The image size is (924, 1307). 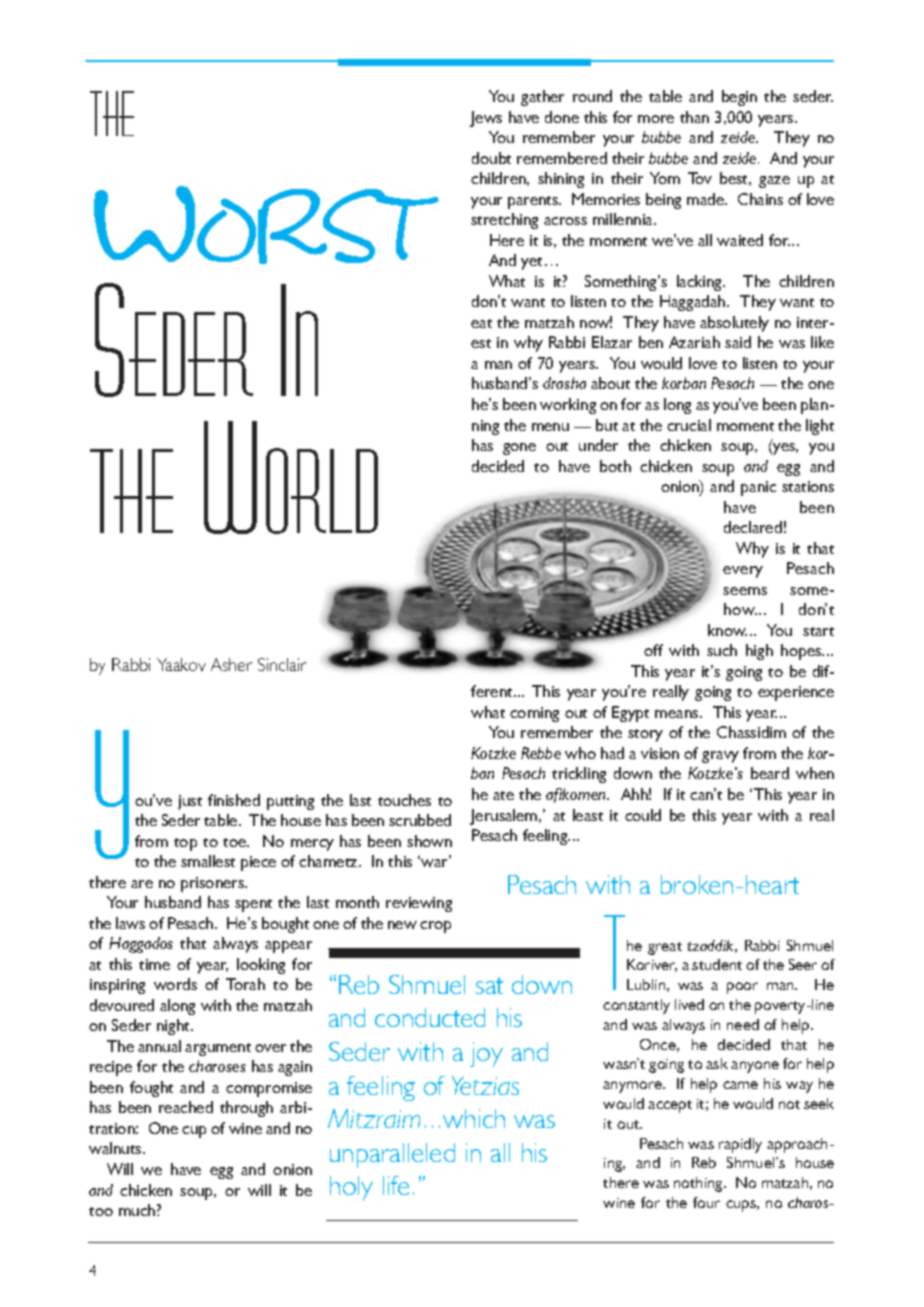 I want to click on working, so click(x=568, y=406).
